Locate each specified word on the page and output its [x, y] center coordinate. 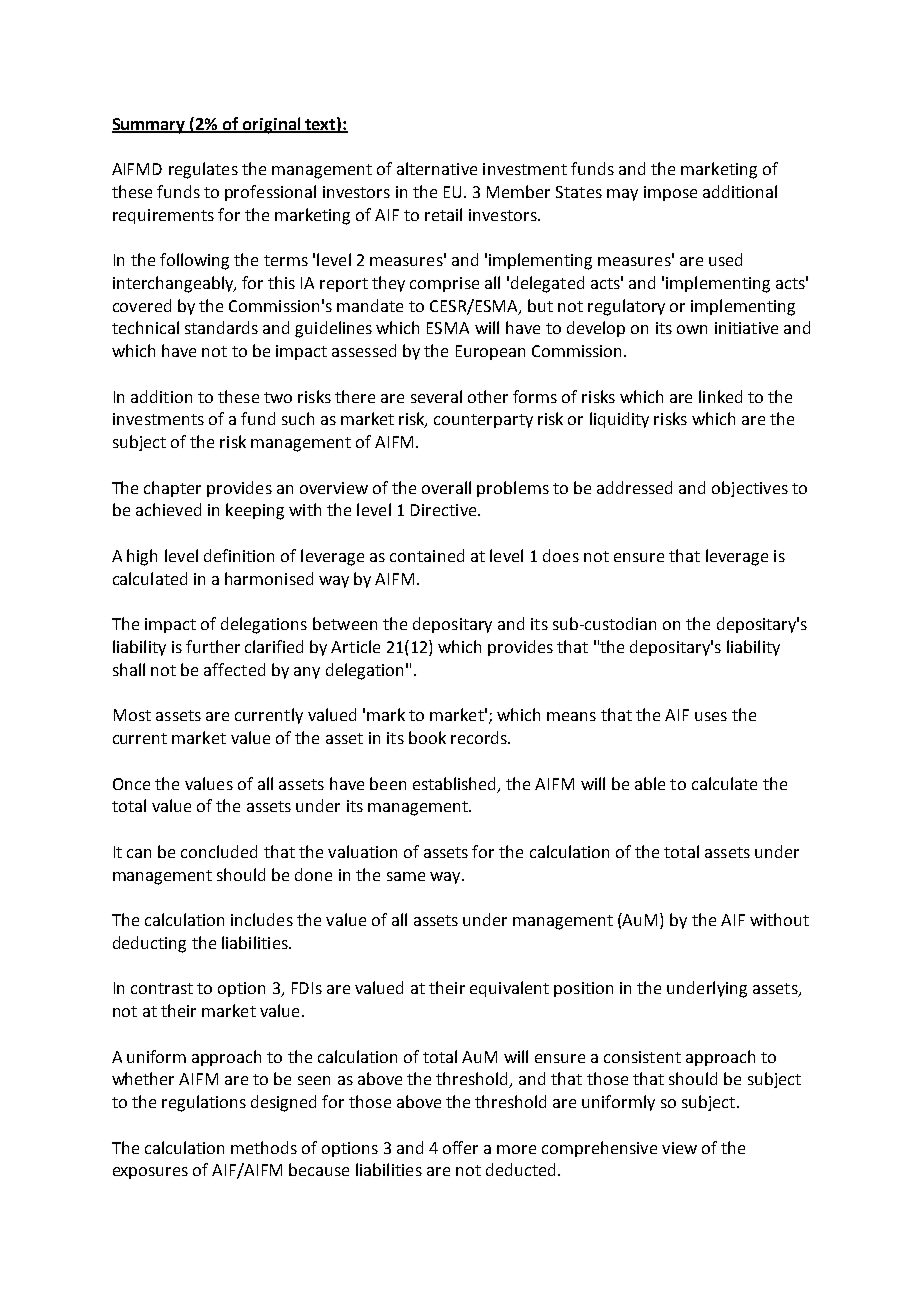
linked [720, 396]
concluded [219, 851]
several [436, 396]
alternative [437, 168]
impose [670, 193]
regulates [203, 170]
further [213, 646]
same [406, 876]
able [650, 783]
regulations [204, 1103]
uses [711, 716]
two [278, 397]
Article [355, 646]
